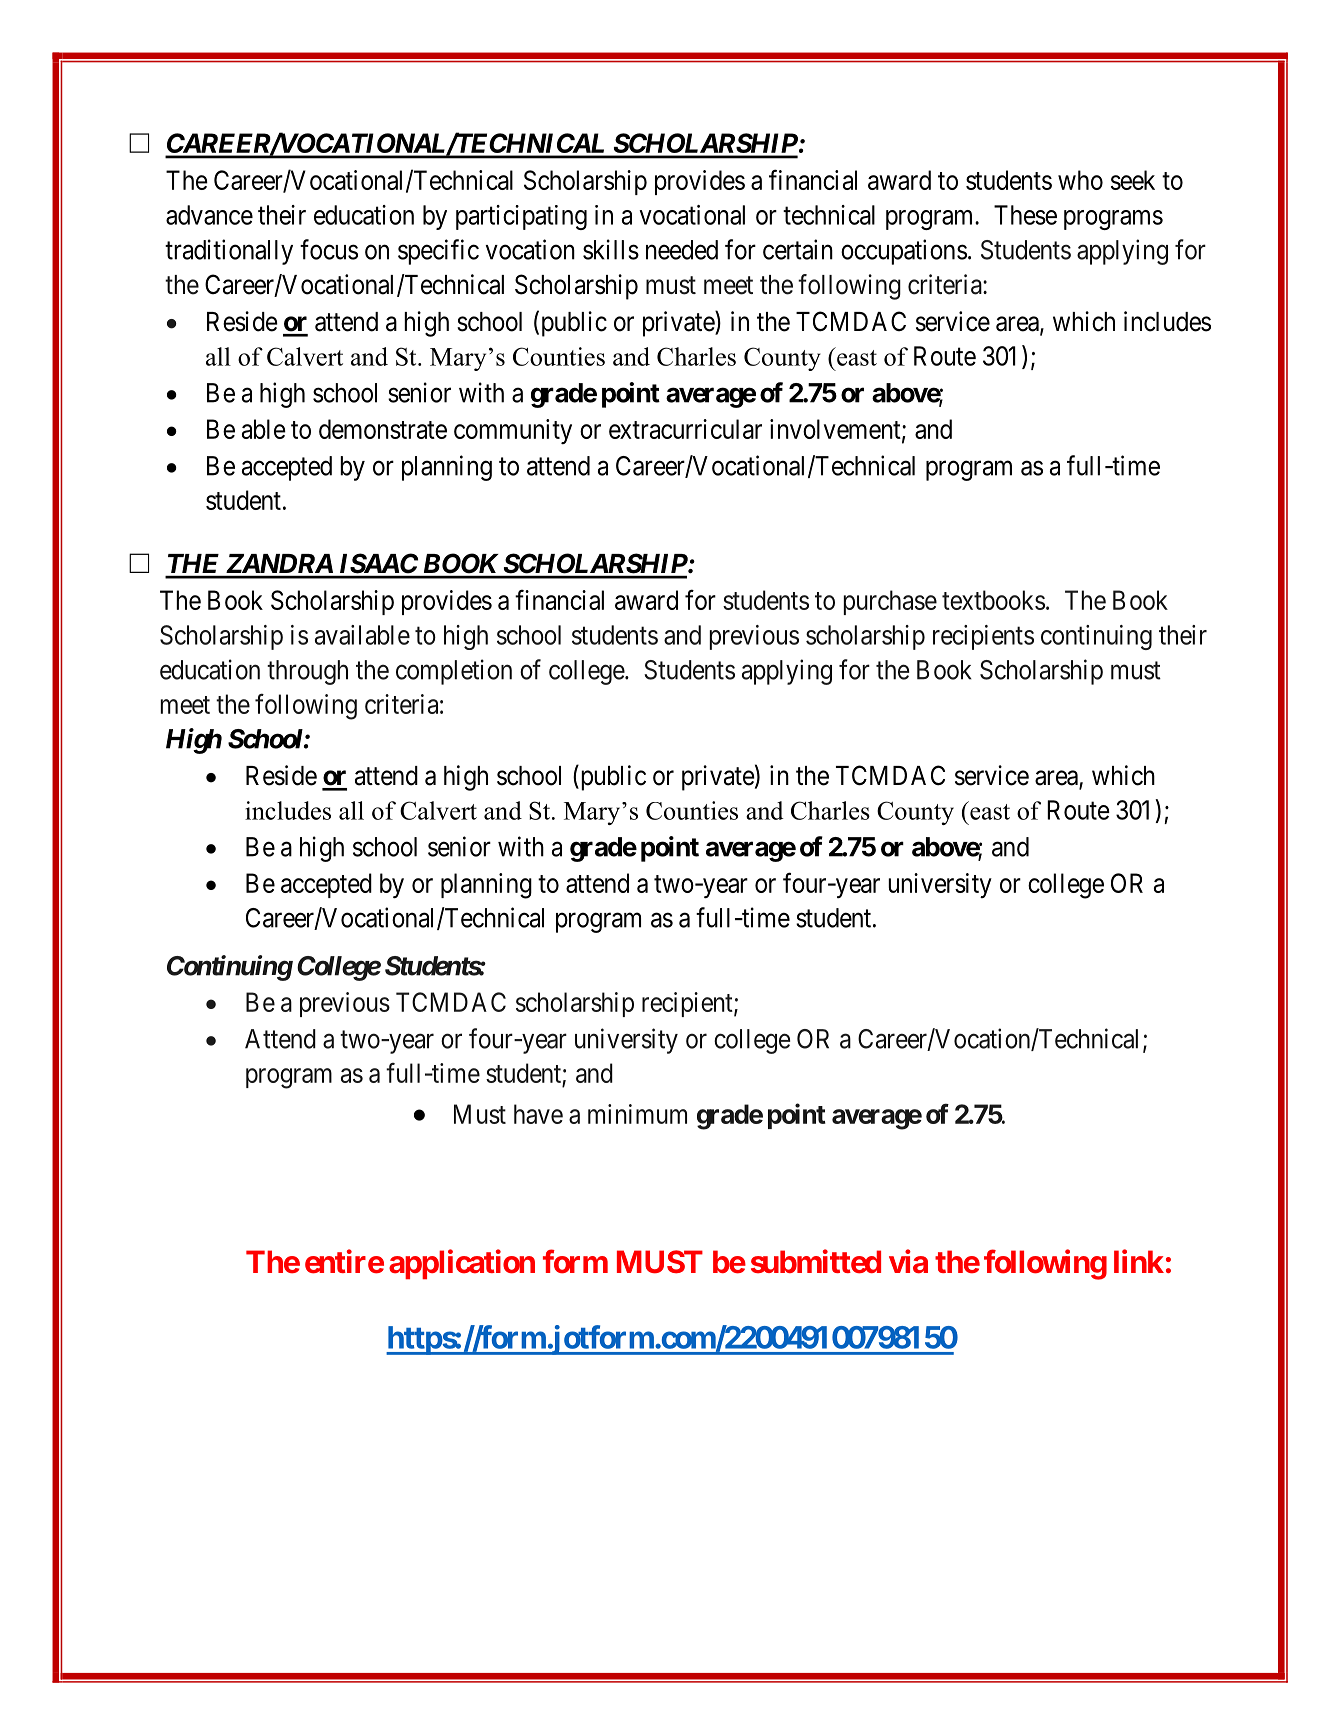  Describe the element at coordinates (816, 1261) in the screenshot. I see `submitted` at that location.
